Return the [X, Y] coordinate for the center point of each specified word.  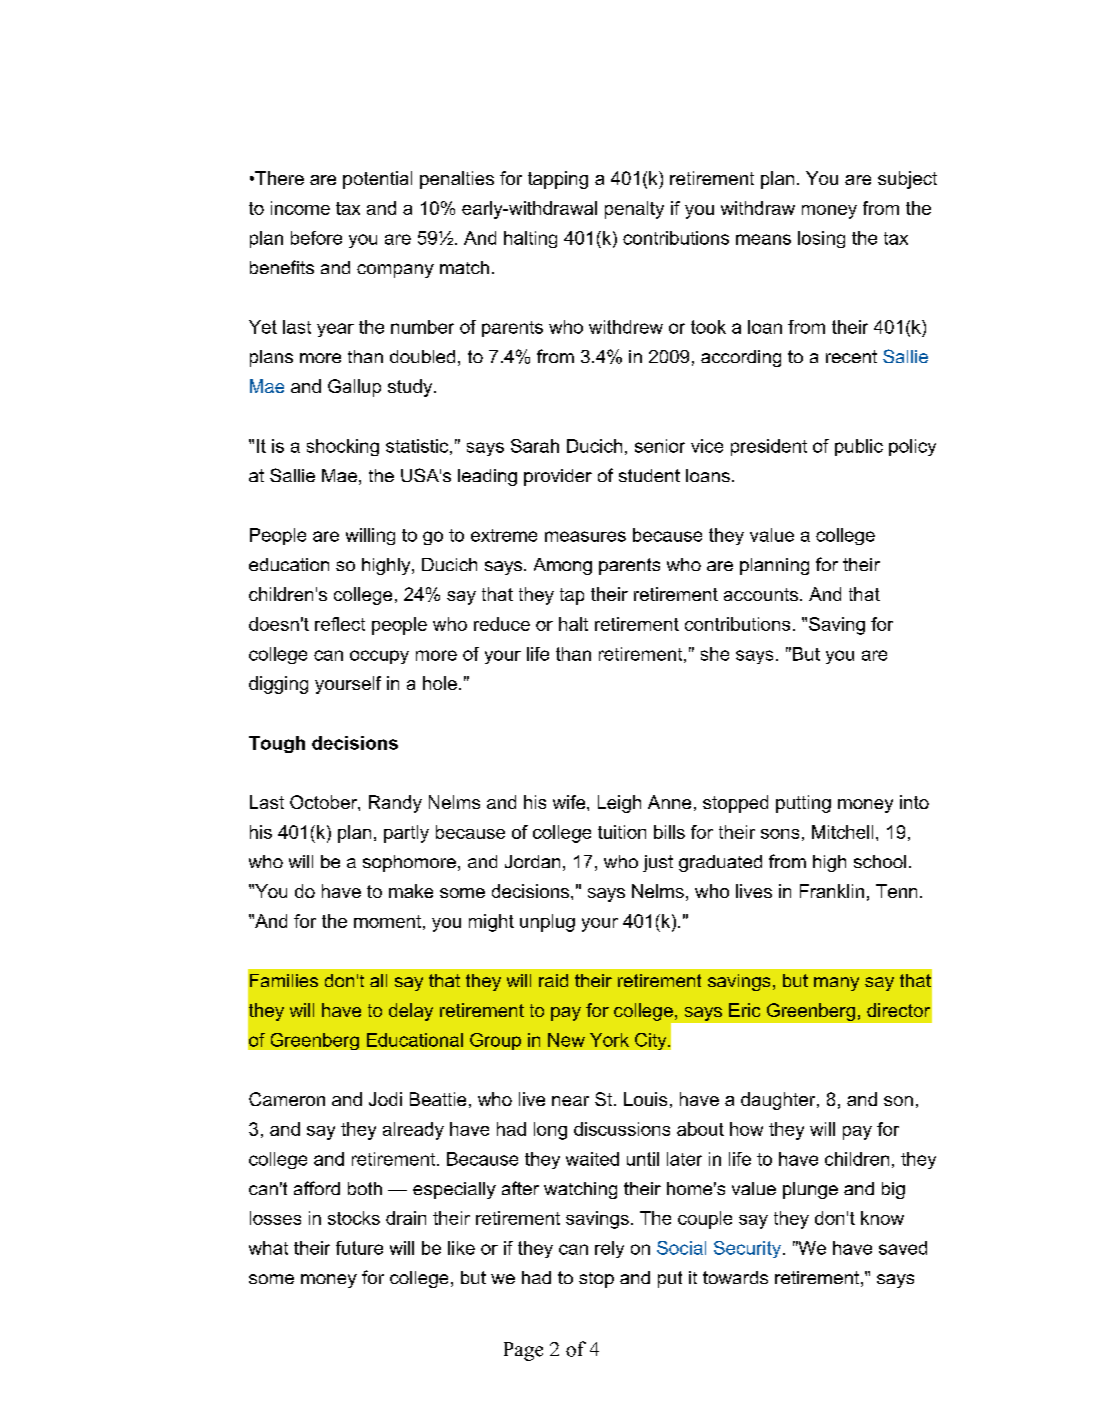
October [324, 802]
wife [570, 802]
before [316, 238]
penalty [634, 210]
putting [803, 804]
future [359, 1248]
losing [821, 239]
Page [523, 1351]
